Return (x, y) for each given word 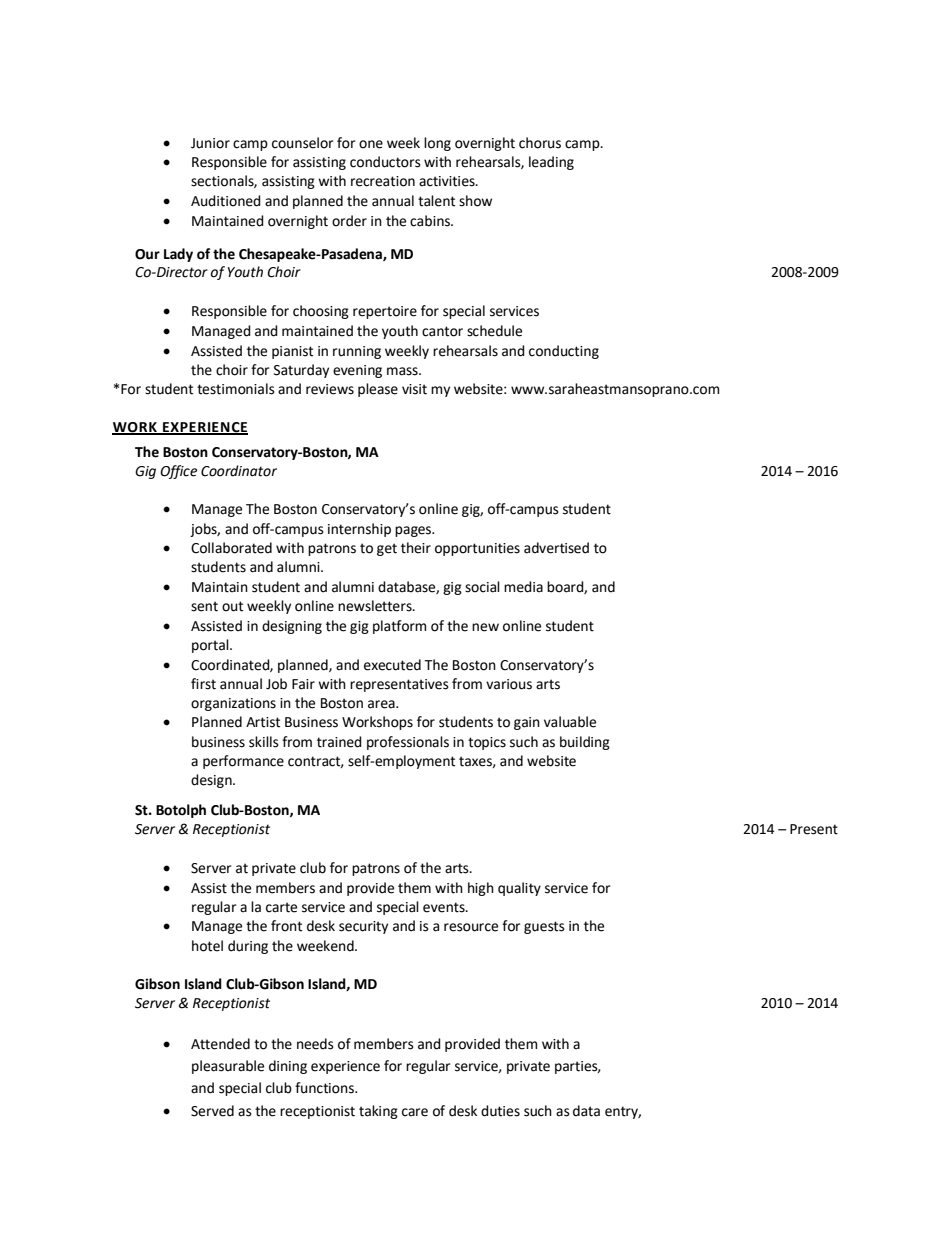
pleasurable (228, 1067)
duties (500, 1111)
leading (551, 163)
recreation (383, 181)
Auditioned (226, 201)
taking (378, 1112)
